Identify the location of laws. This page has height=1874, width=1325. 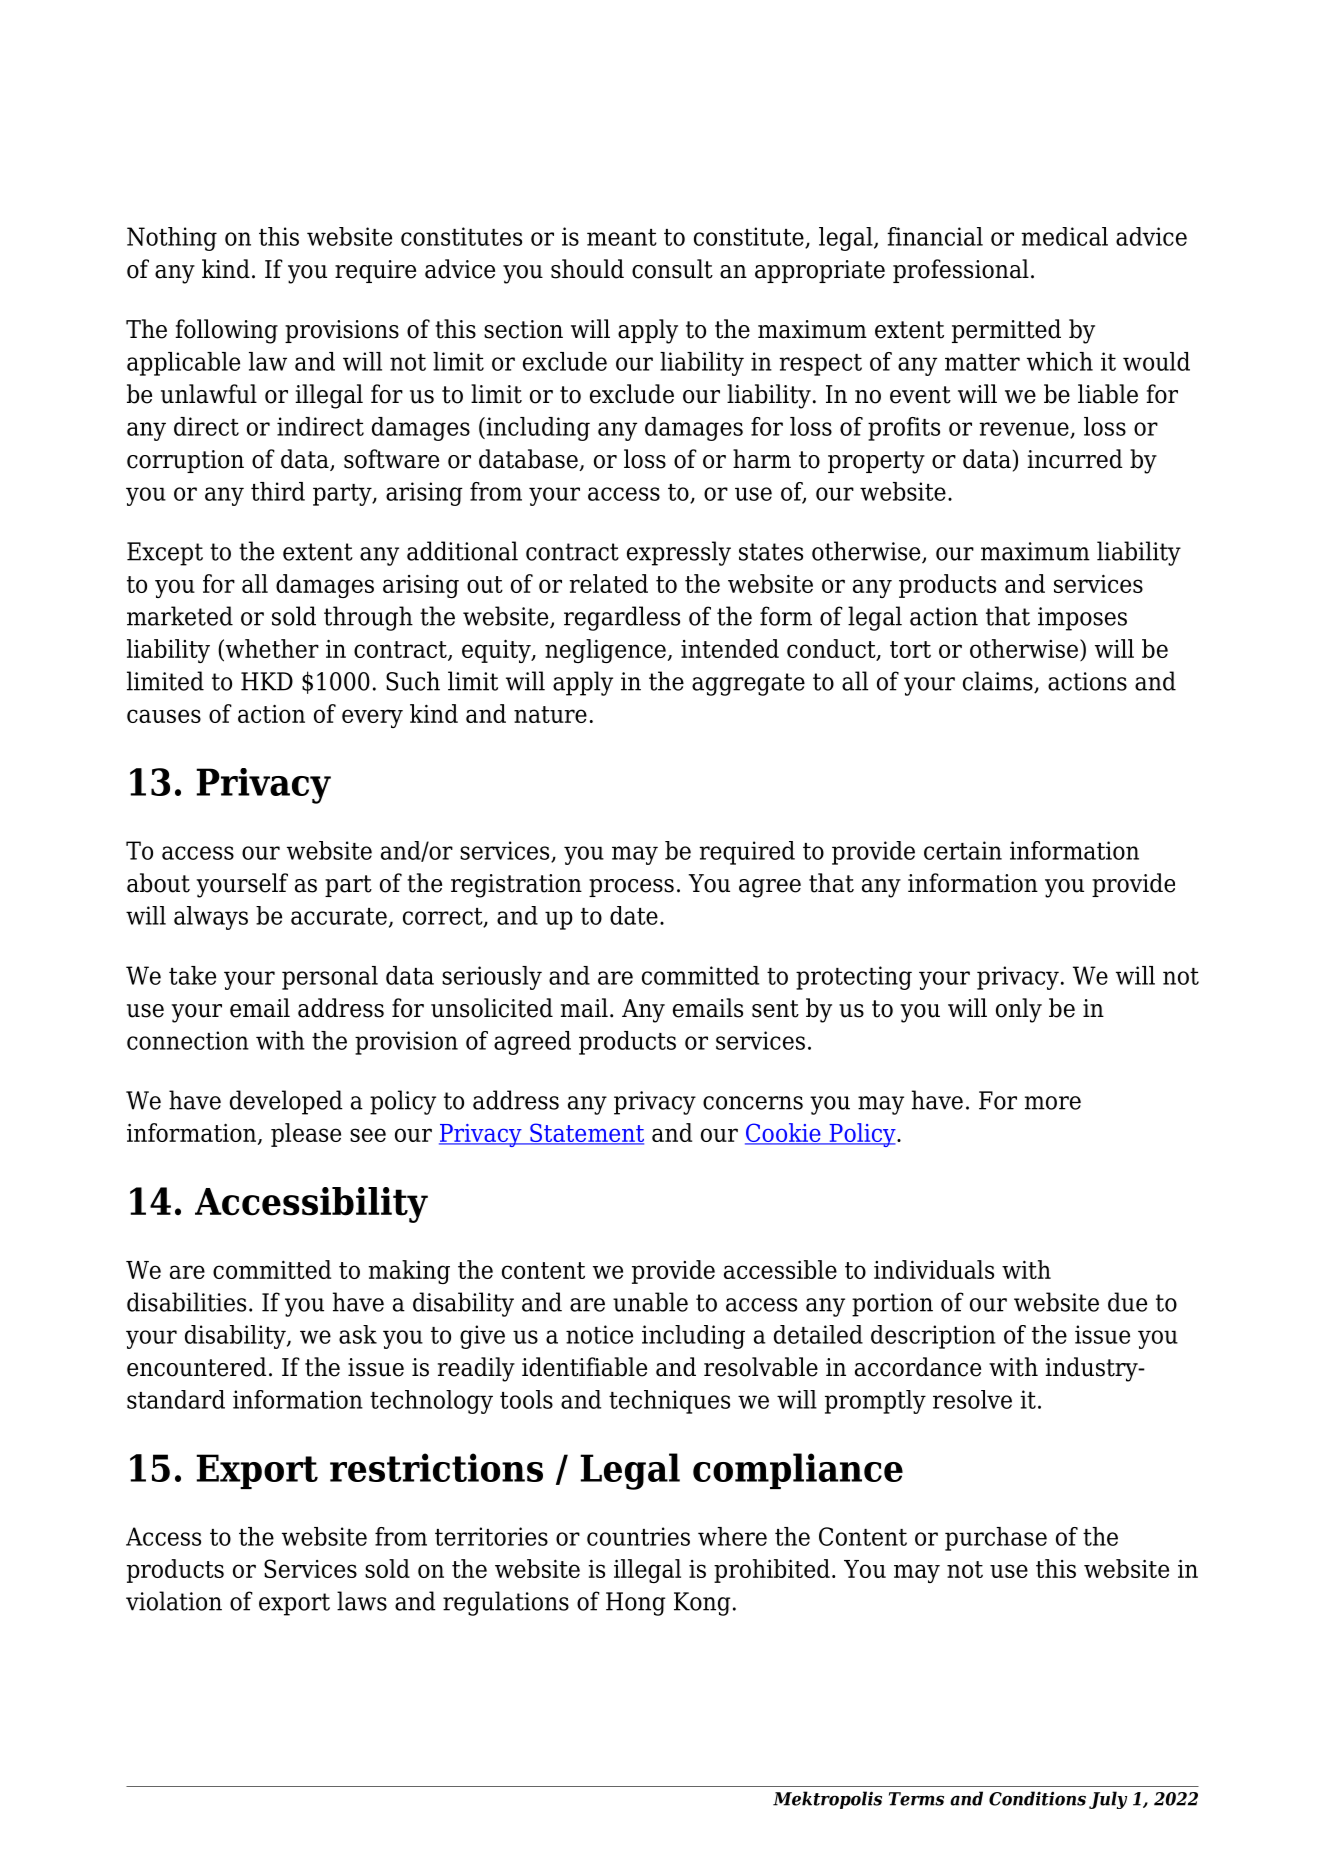
(362, 1601).
